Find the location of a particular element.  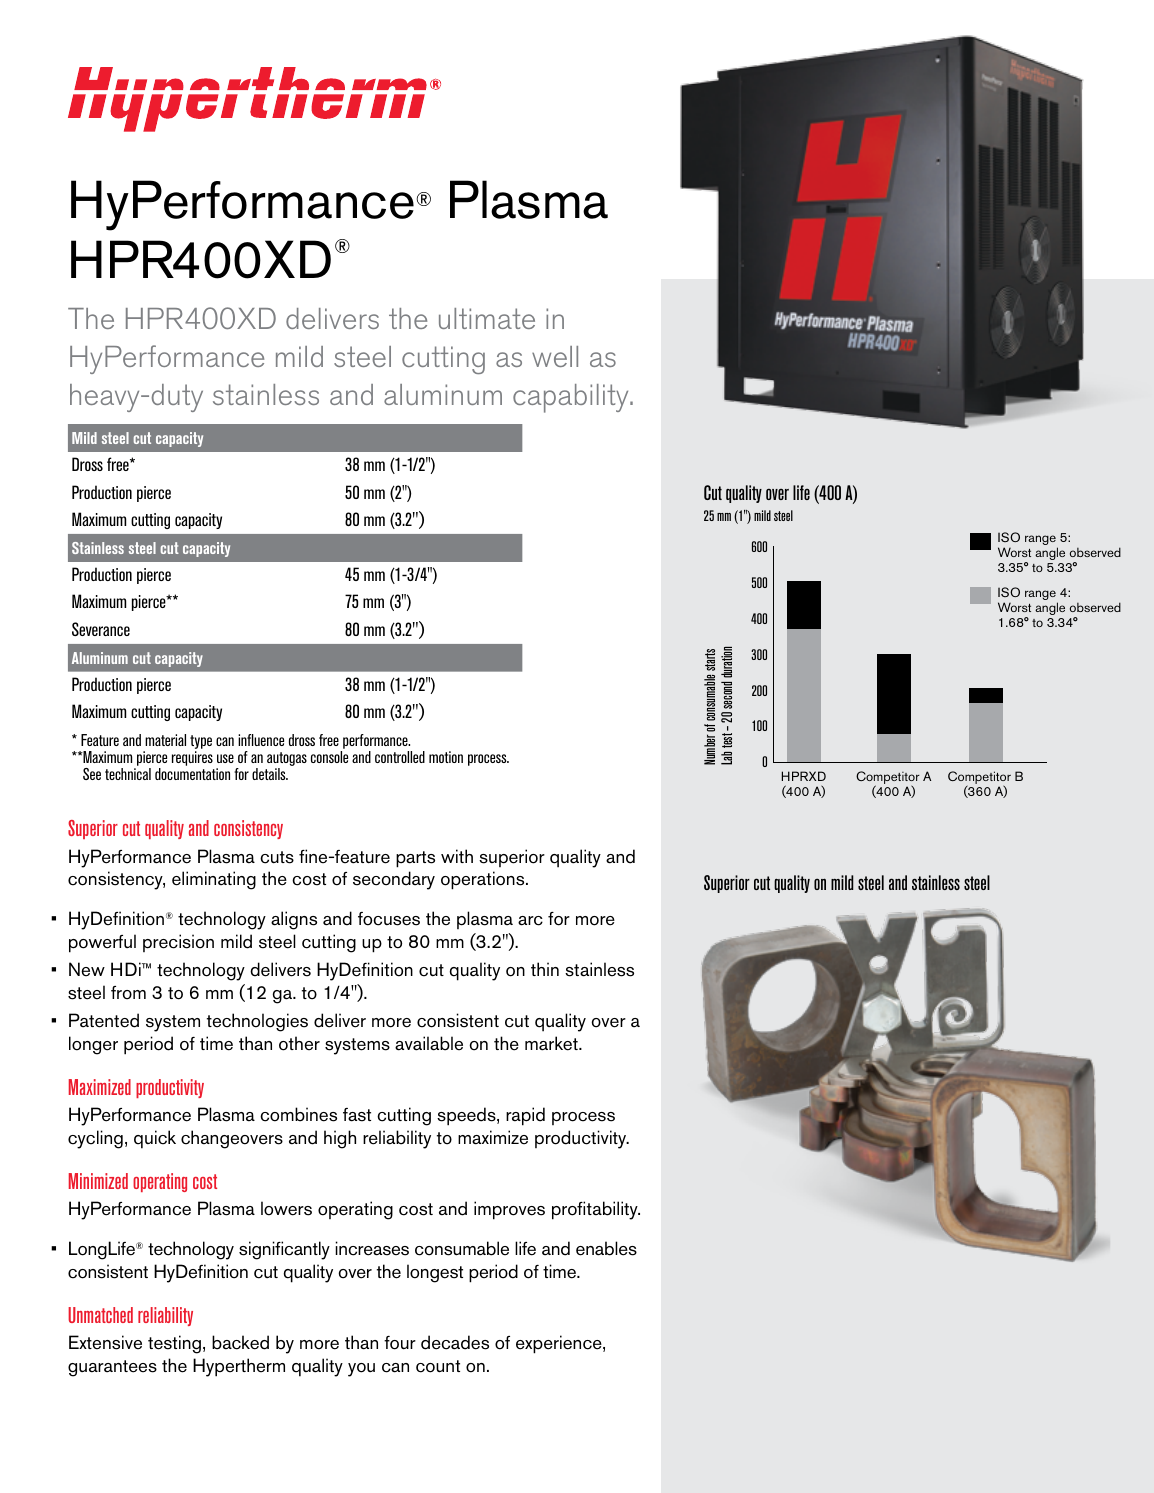

ultimate is located at coordinates (487, 318).
